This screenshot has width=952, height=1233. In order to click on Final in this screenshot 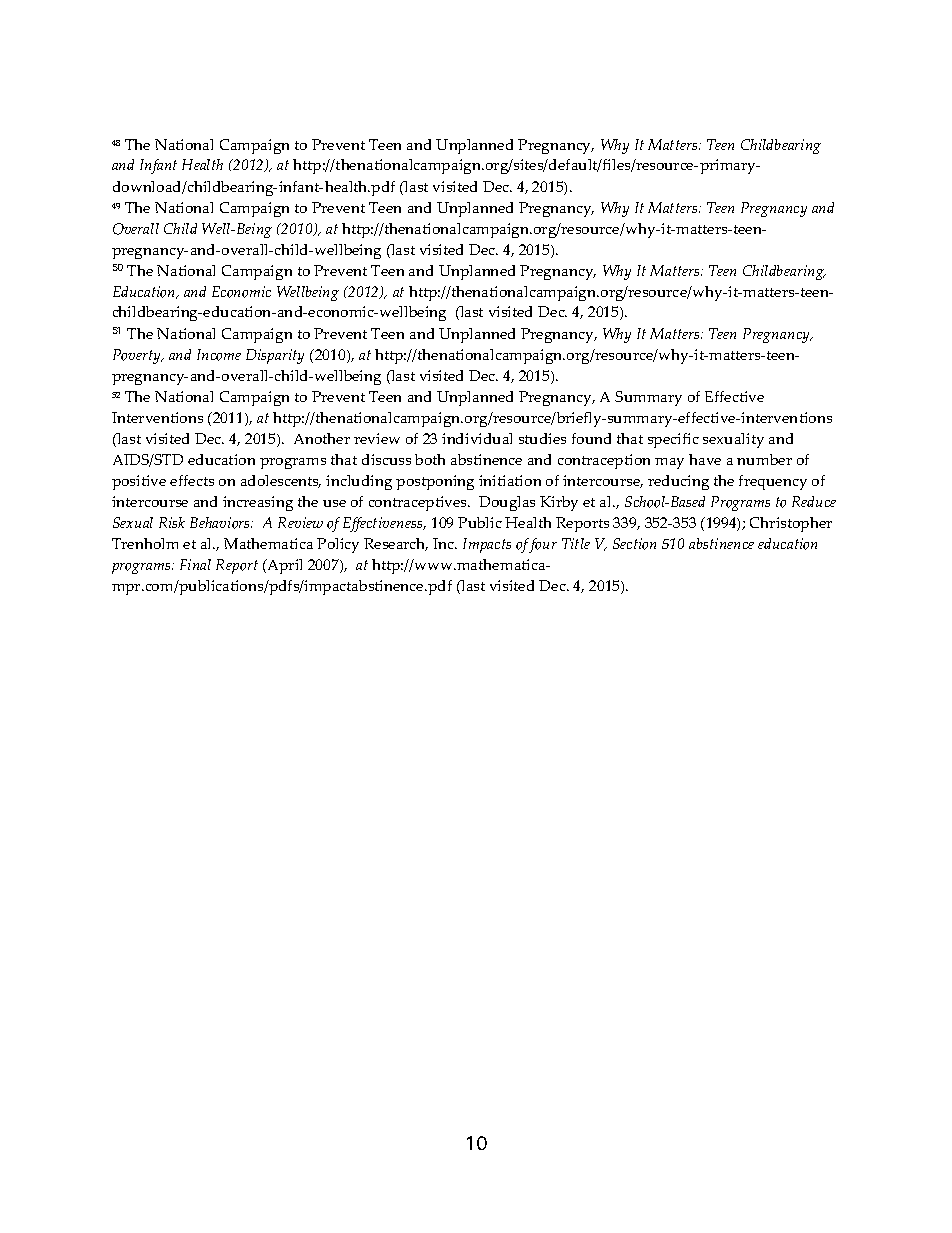, I will do `click(195, 564)`.
